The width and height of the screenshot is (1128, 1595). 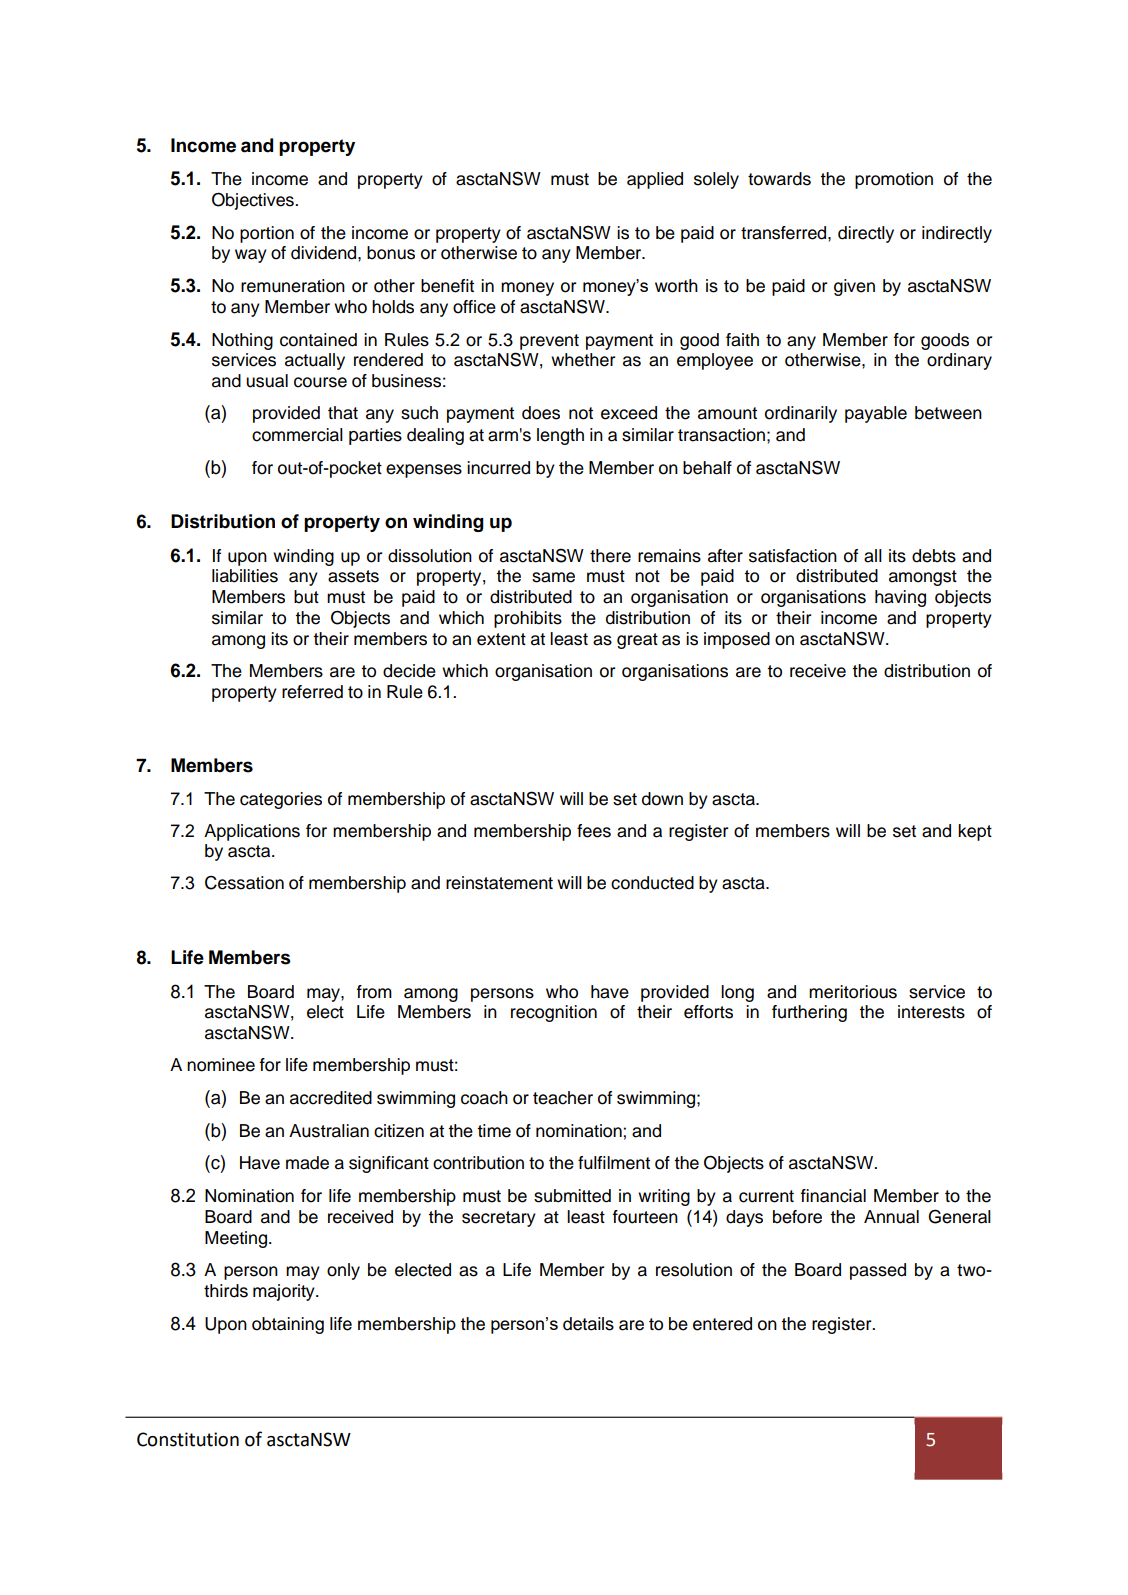 I want to click on same, so click(x=553, y=577).
